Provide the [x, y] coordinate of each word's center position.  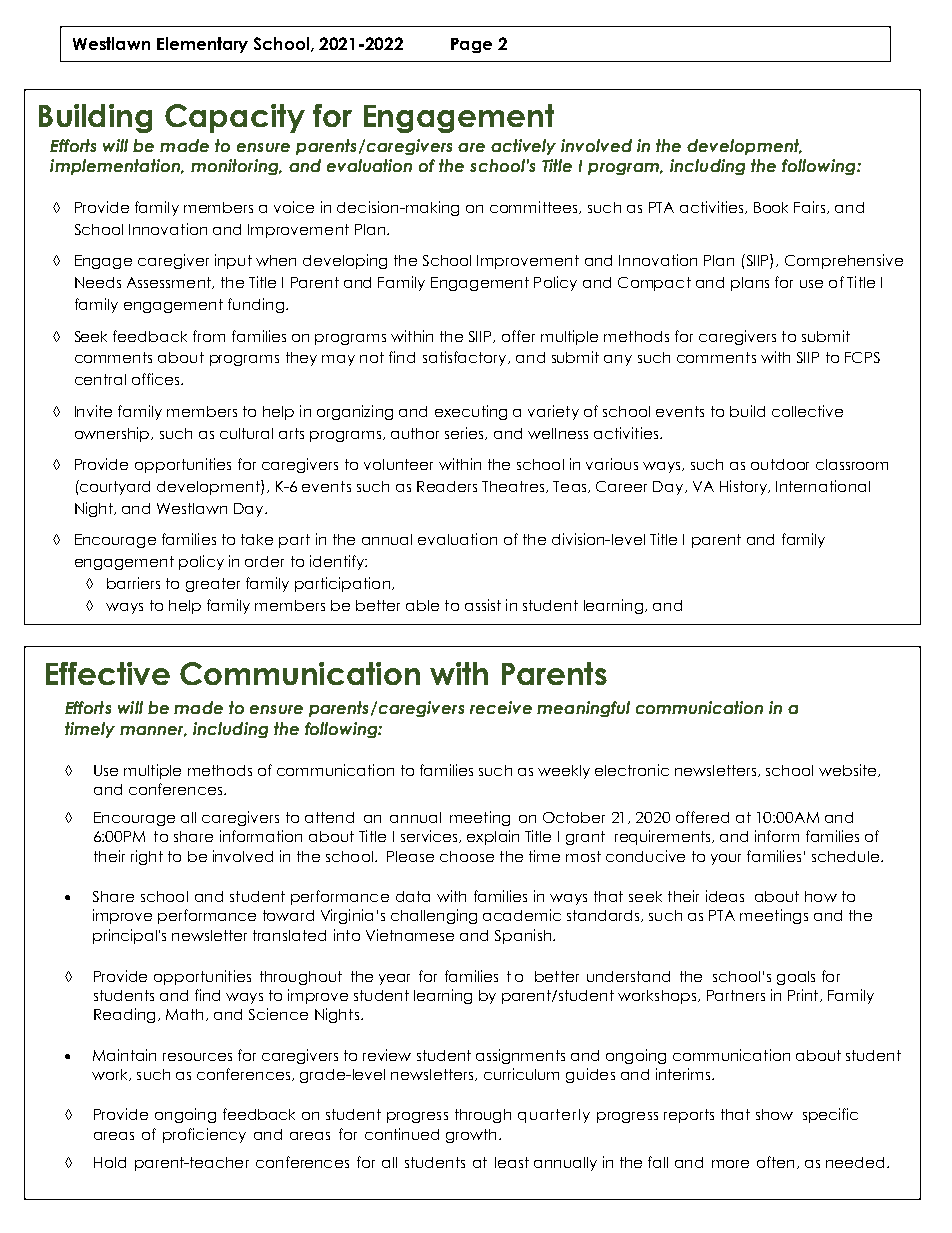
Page [471, 45]
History [744, 487]
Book [771, 207]
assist [483, 605]
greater [213, 585]
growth [471, 1136]
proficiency [204, 1135]
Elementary [202, 45]
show [774, 1114]
